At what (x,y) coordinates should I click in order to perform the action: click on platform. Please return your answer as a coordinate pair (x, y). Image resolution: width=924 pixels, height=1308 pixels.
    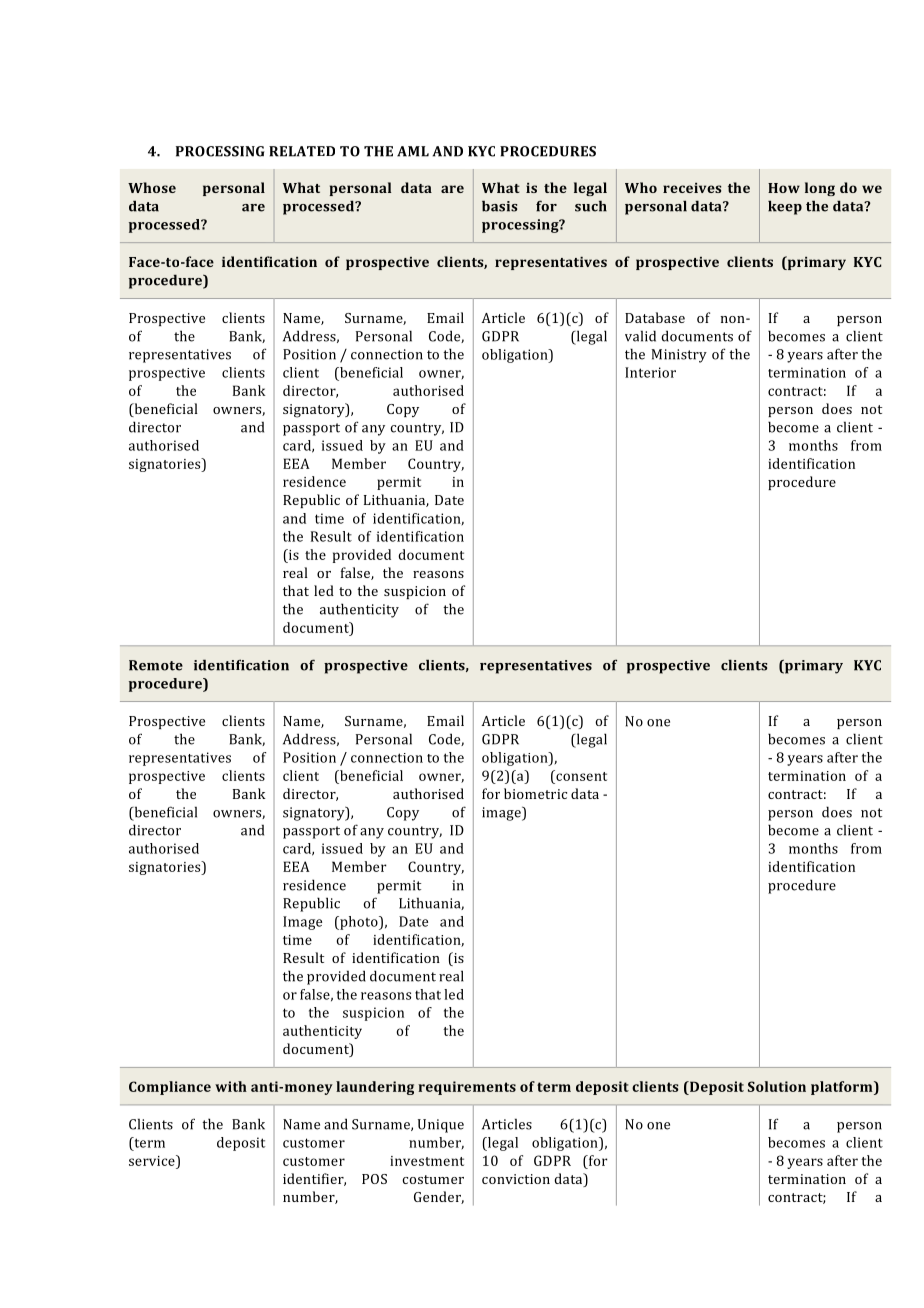
    Looking at the image, I should click on (843, 1088).
